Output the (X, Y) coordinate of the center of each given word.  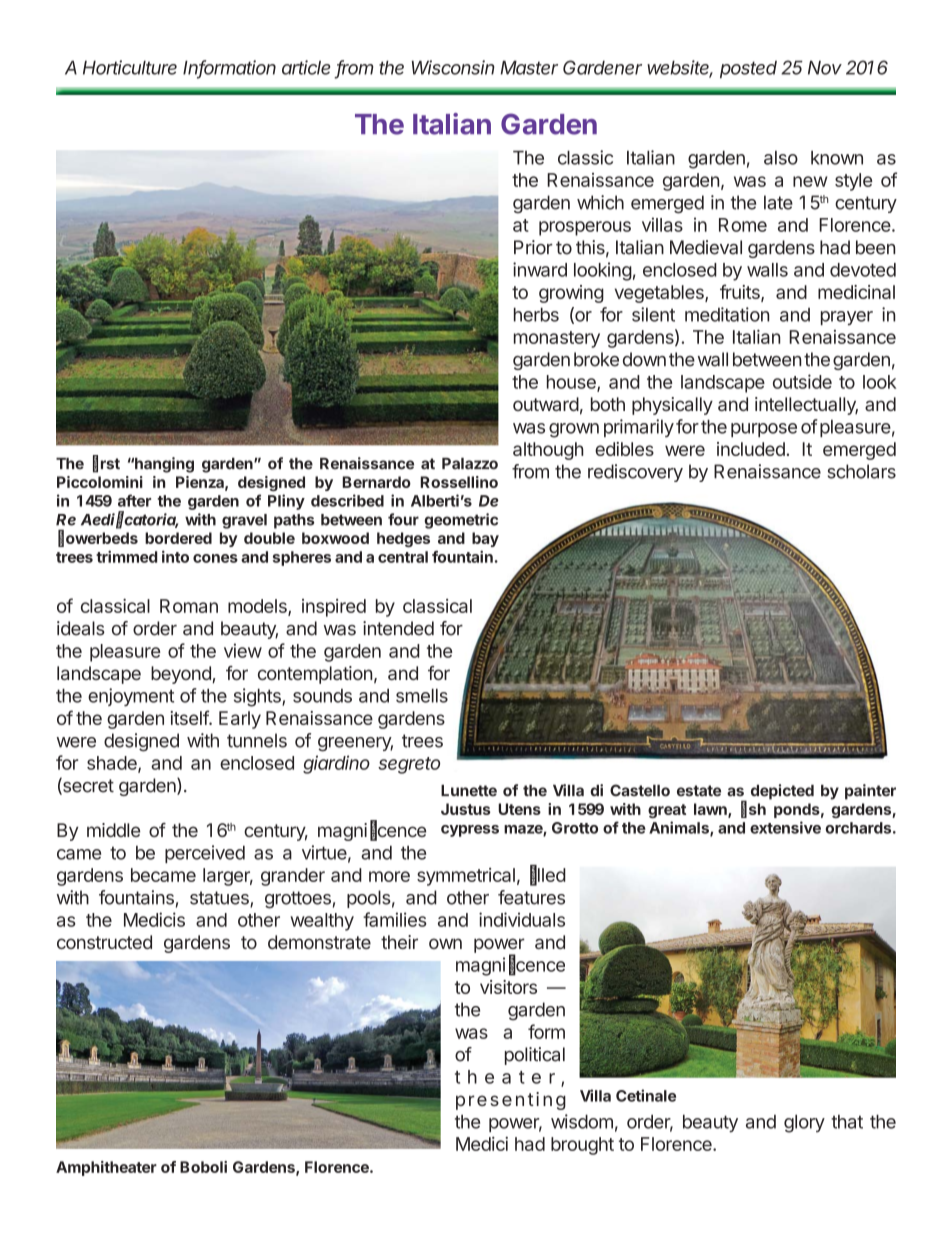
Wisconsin (453, 67)
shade (113, 764)
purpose (764, 430)
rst (110, 464)
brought (582, 1146)
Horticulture (130, 67)
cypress (470, 831)
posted (748, 69)
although (548, 451)
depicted (782, 792)
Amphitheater (106, 1168)
